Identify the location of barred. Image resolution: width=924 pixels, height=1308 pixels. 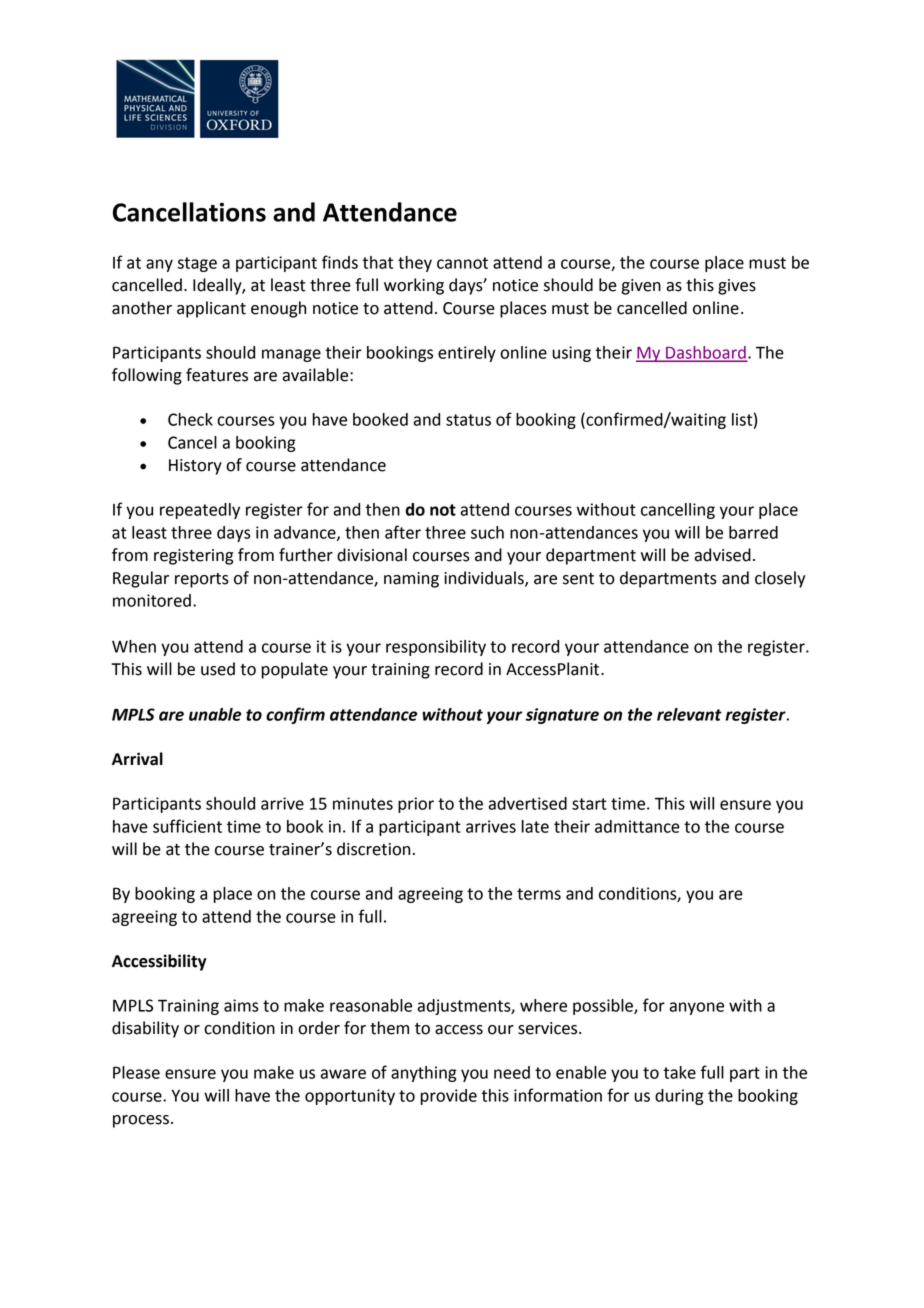
(753, 532).
